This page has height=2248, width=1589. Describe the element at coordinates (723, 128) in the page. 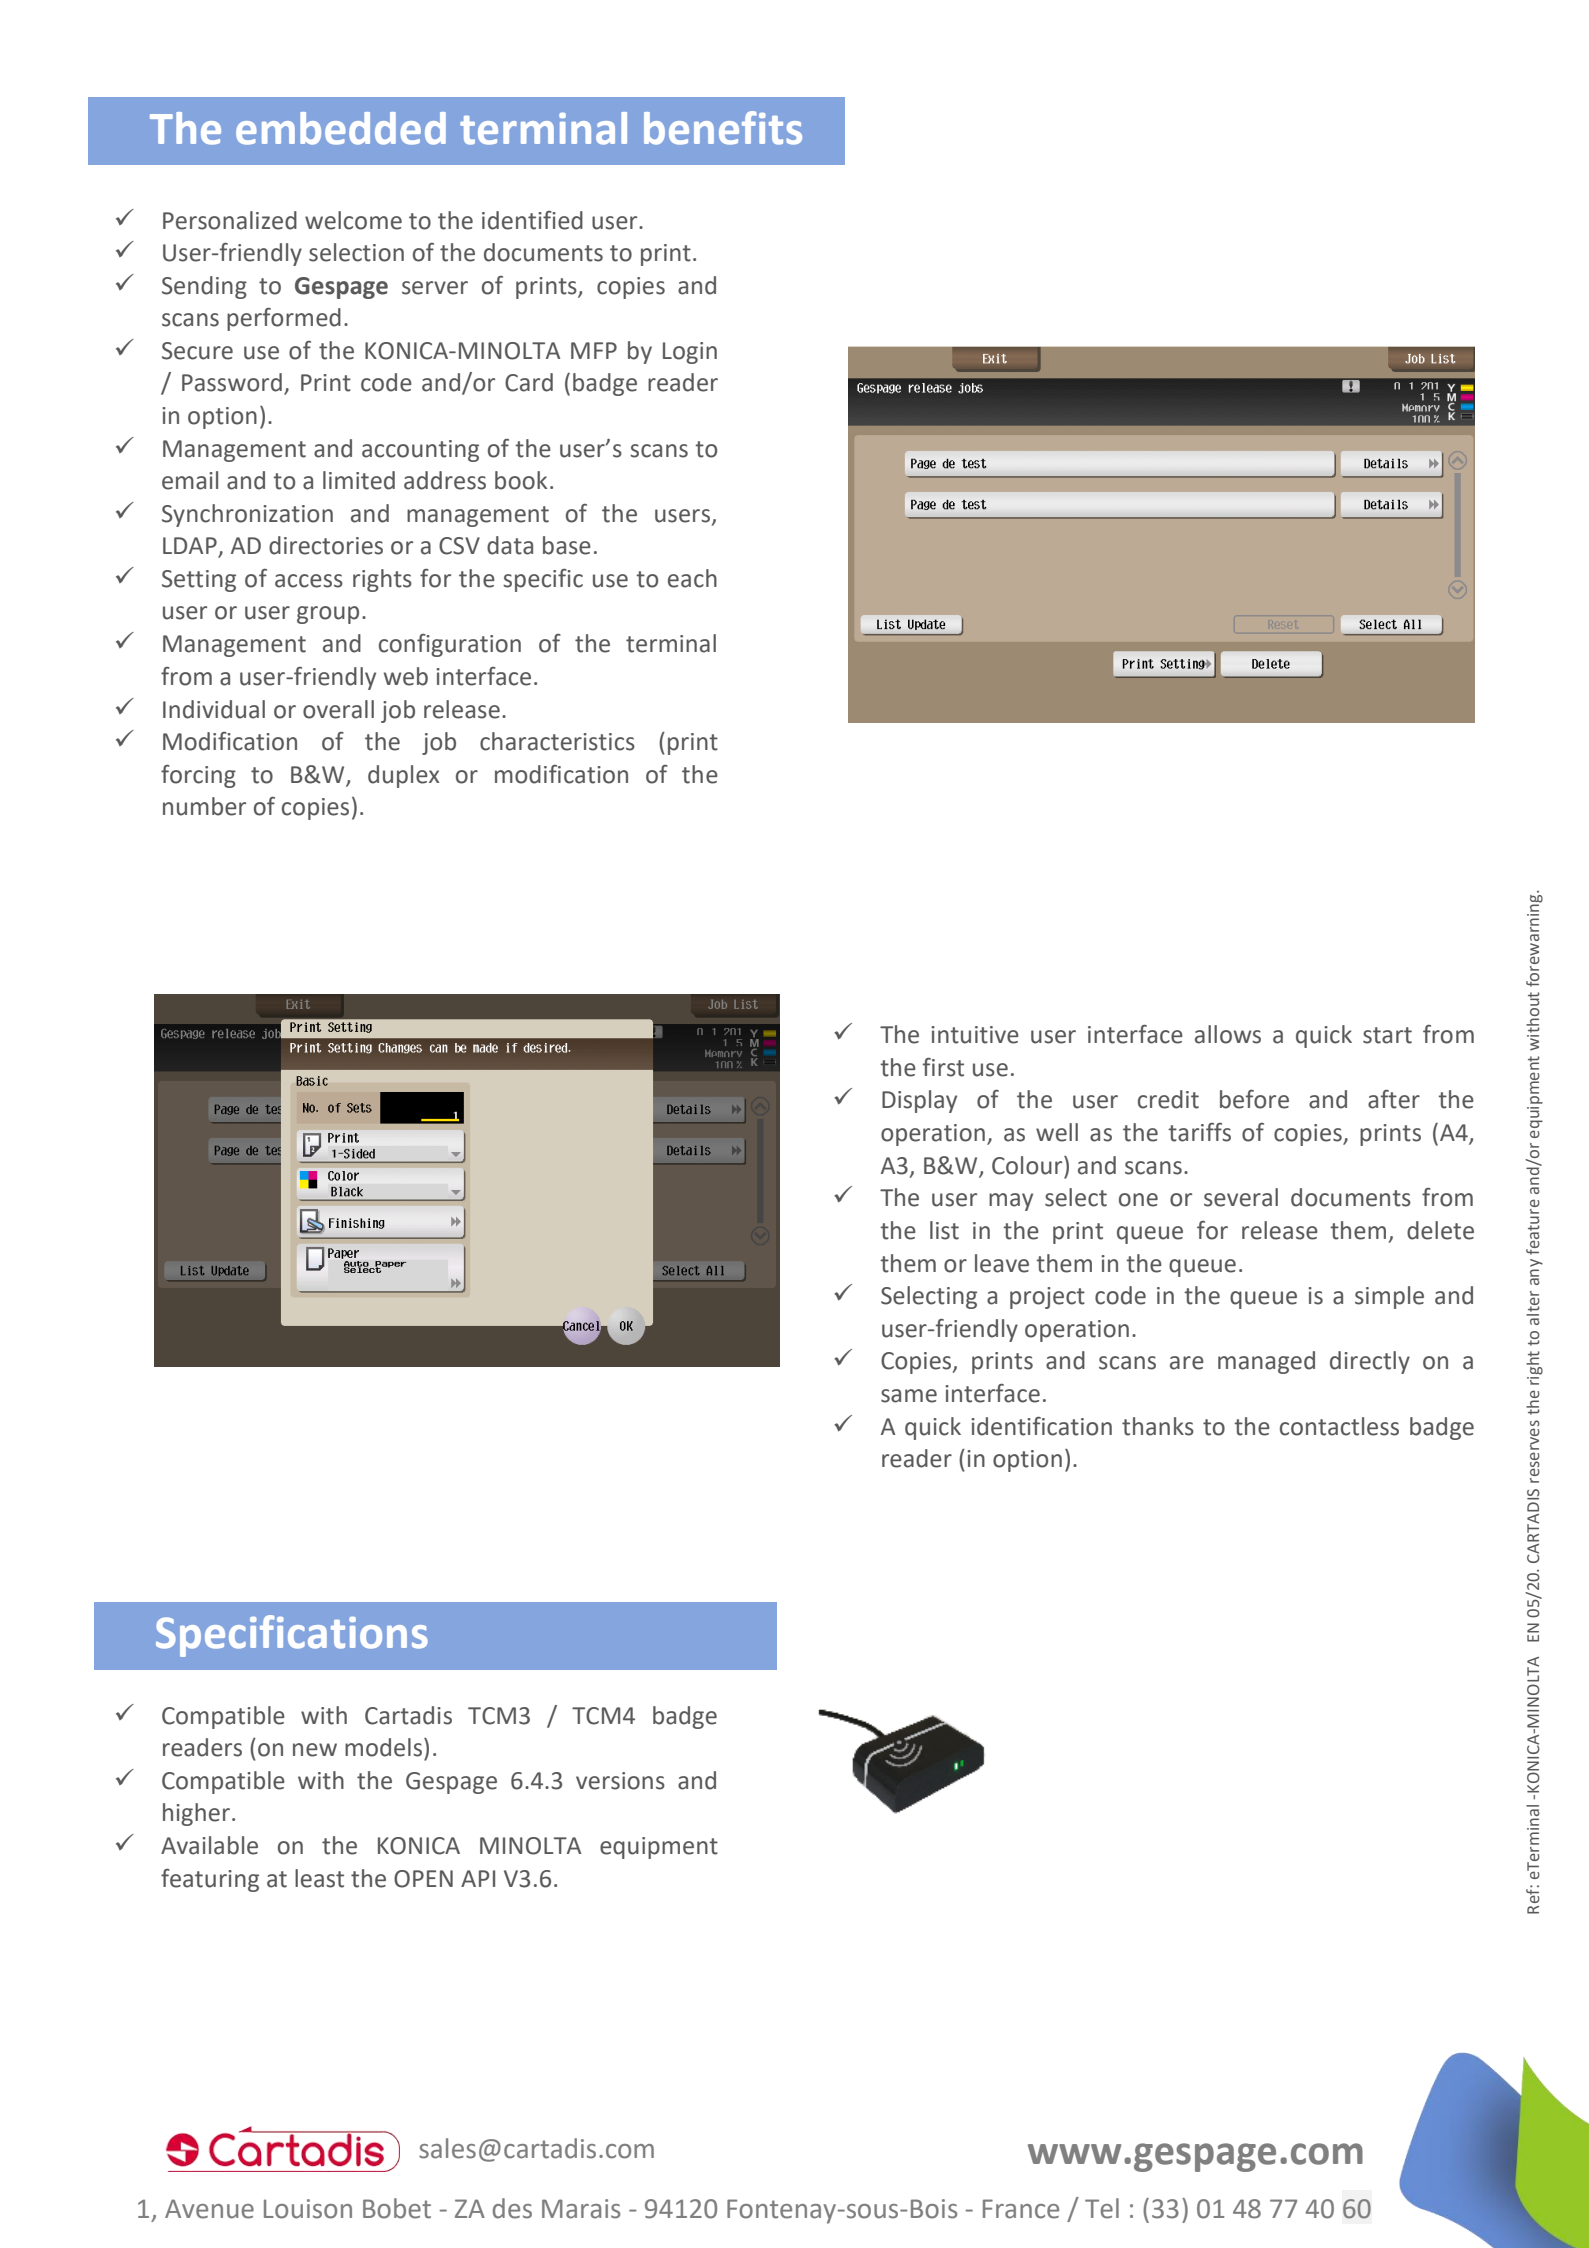

I see `benefits` at that location.
